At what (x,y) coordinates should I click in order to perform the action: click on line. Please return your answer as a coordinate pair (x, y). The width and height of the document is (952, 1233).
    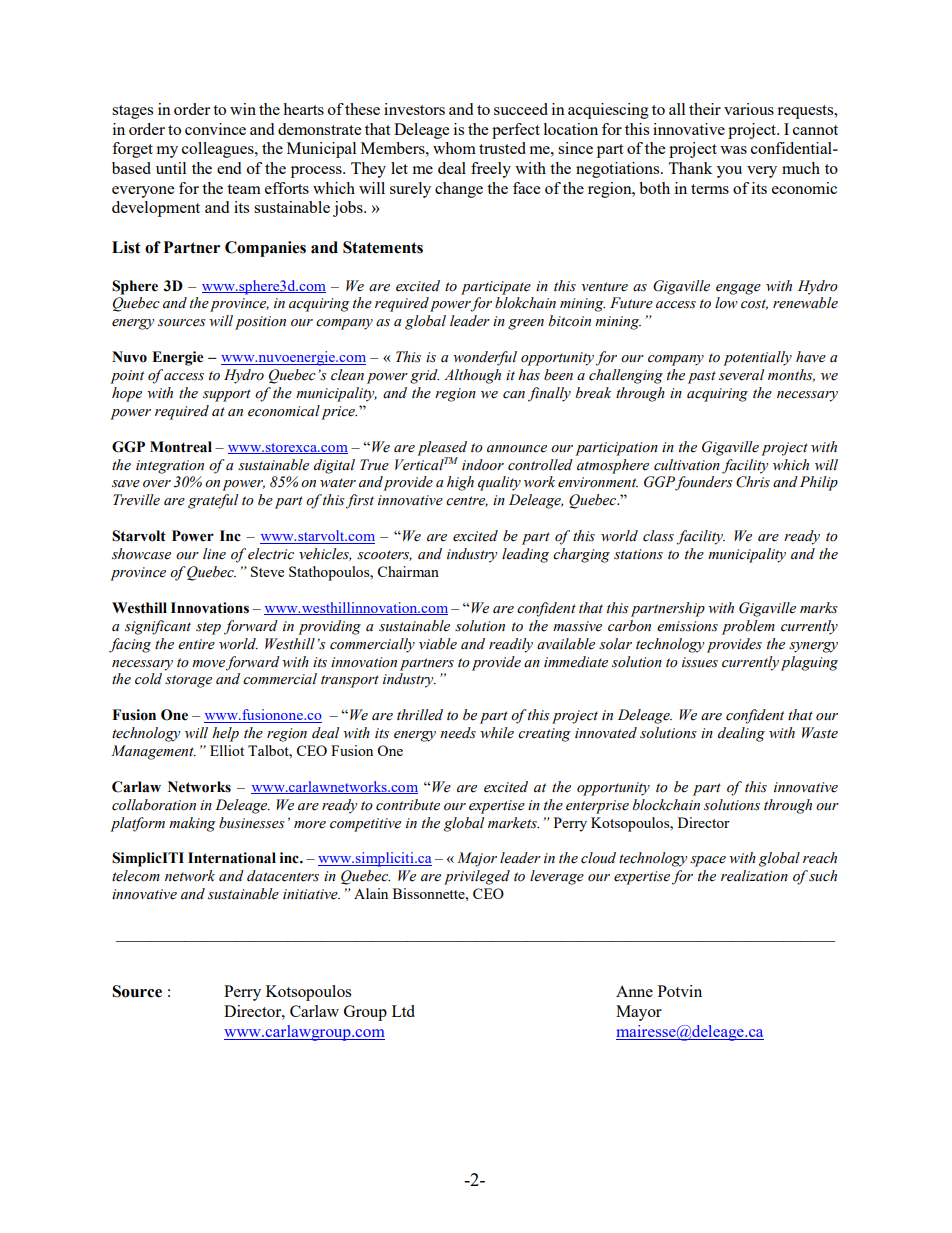
    Looking at the image, I should click on (214, 554).
